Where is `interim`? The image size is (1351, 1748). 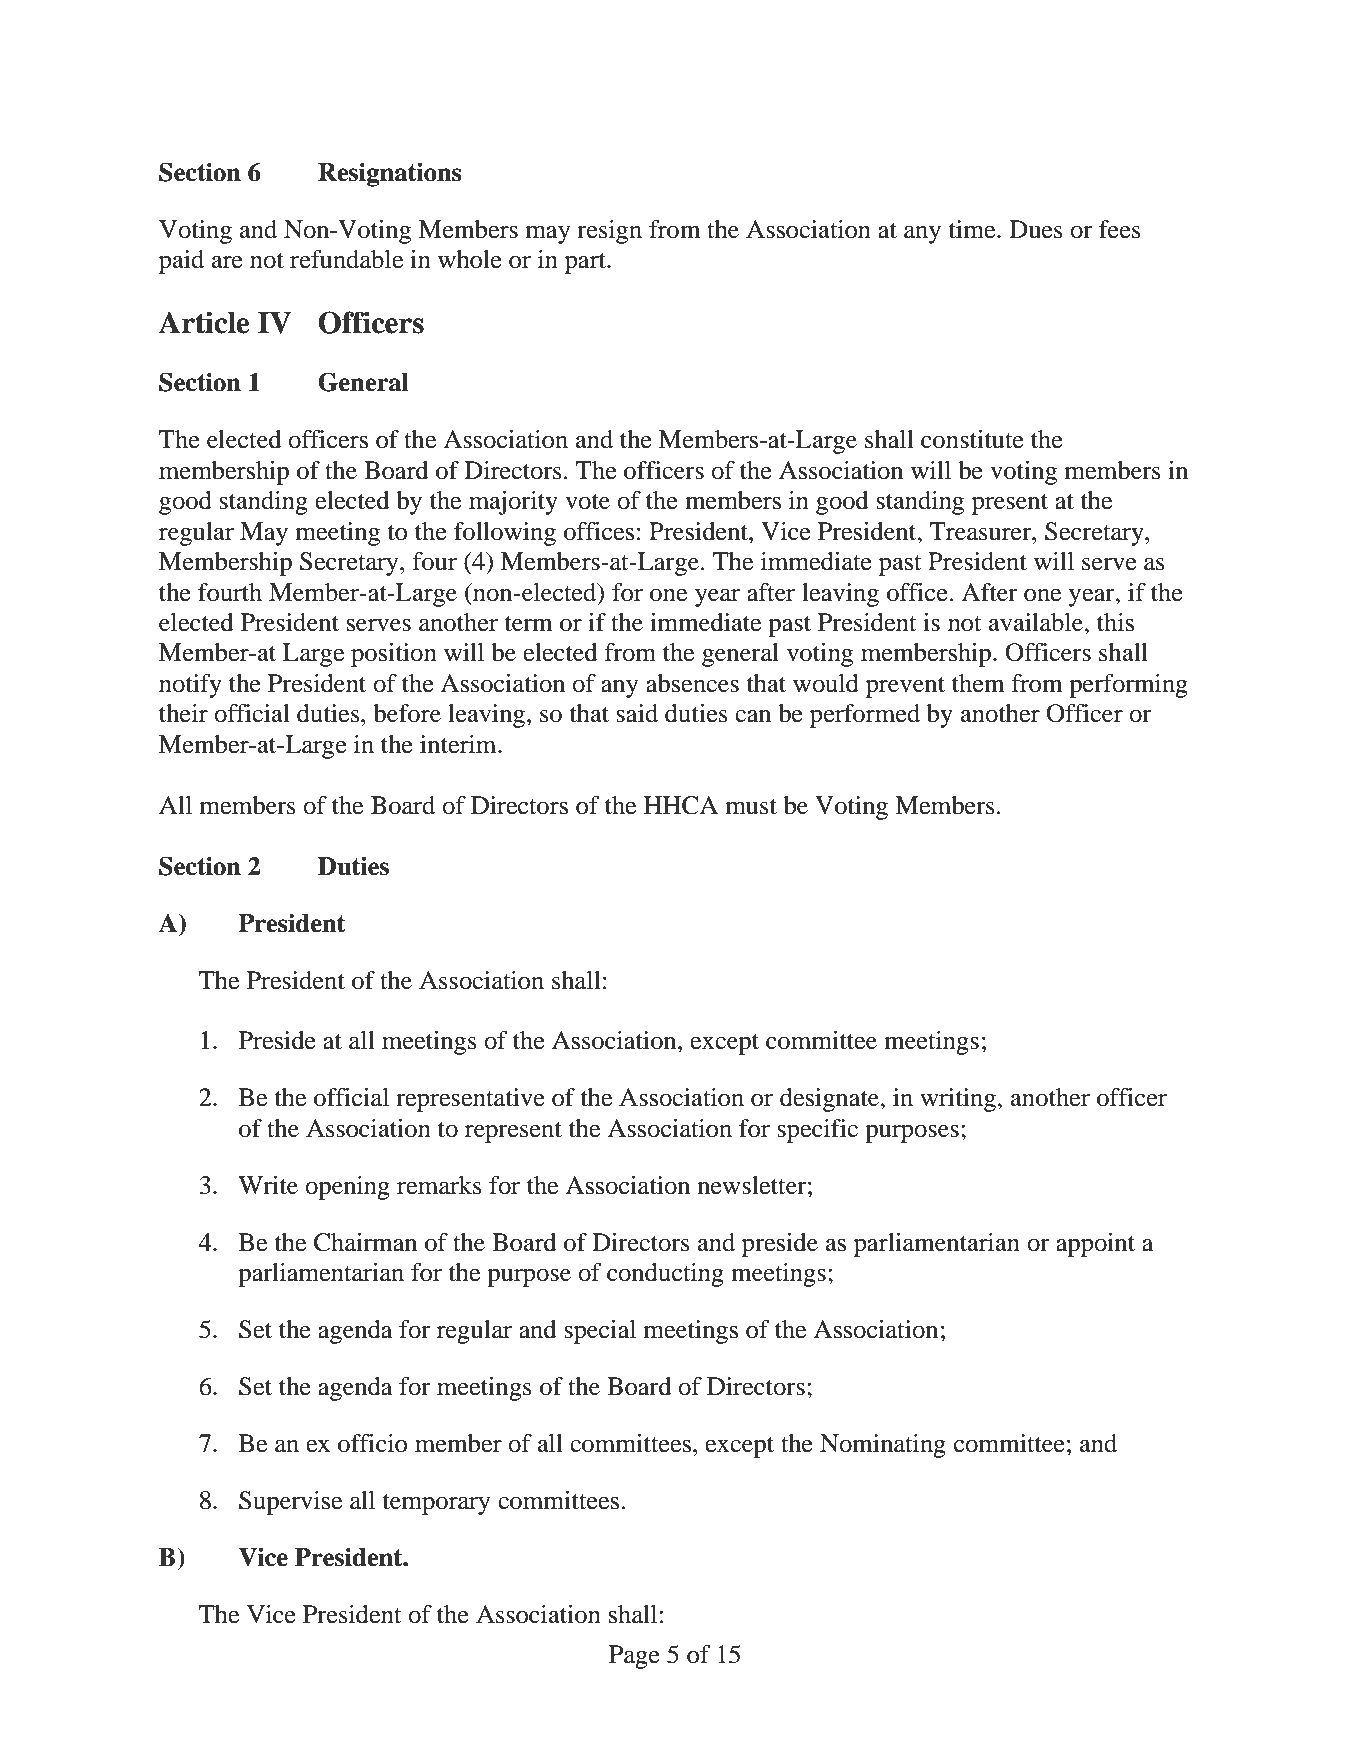 interim is located at coordinates (459, 744).
